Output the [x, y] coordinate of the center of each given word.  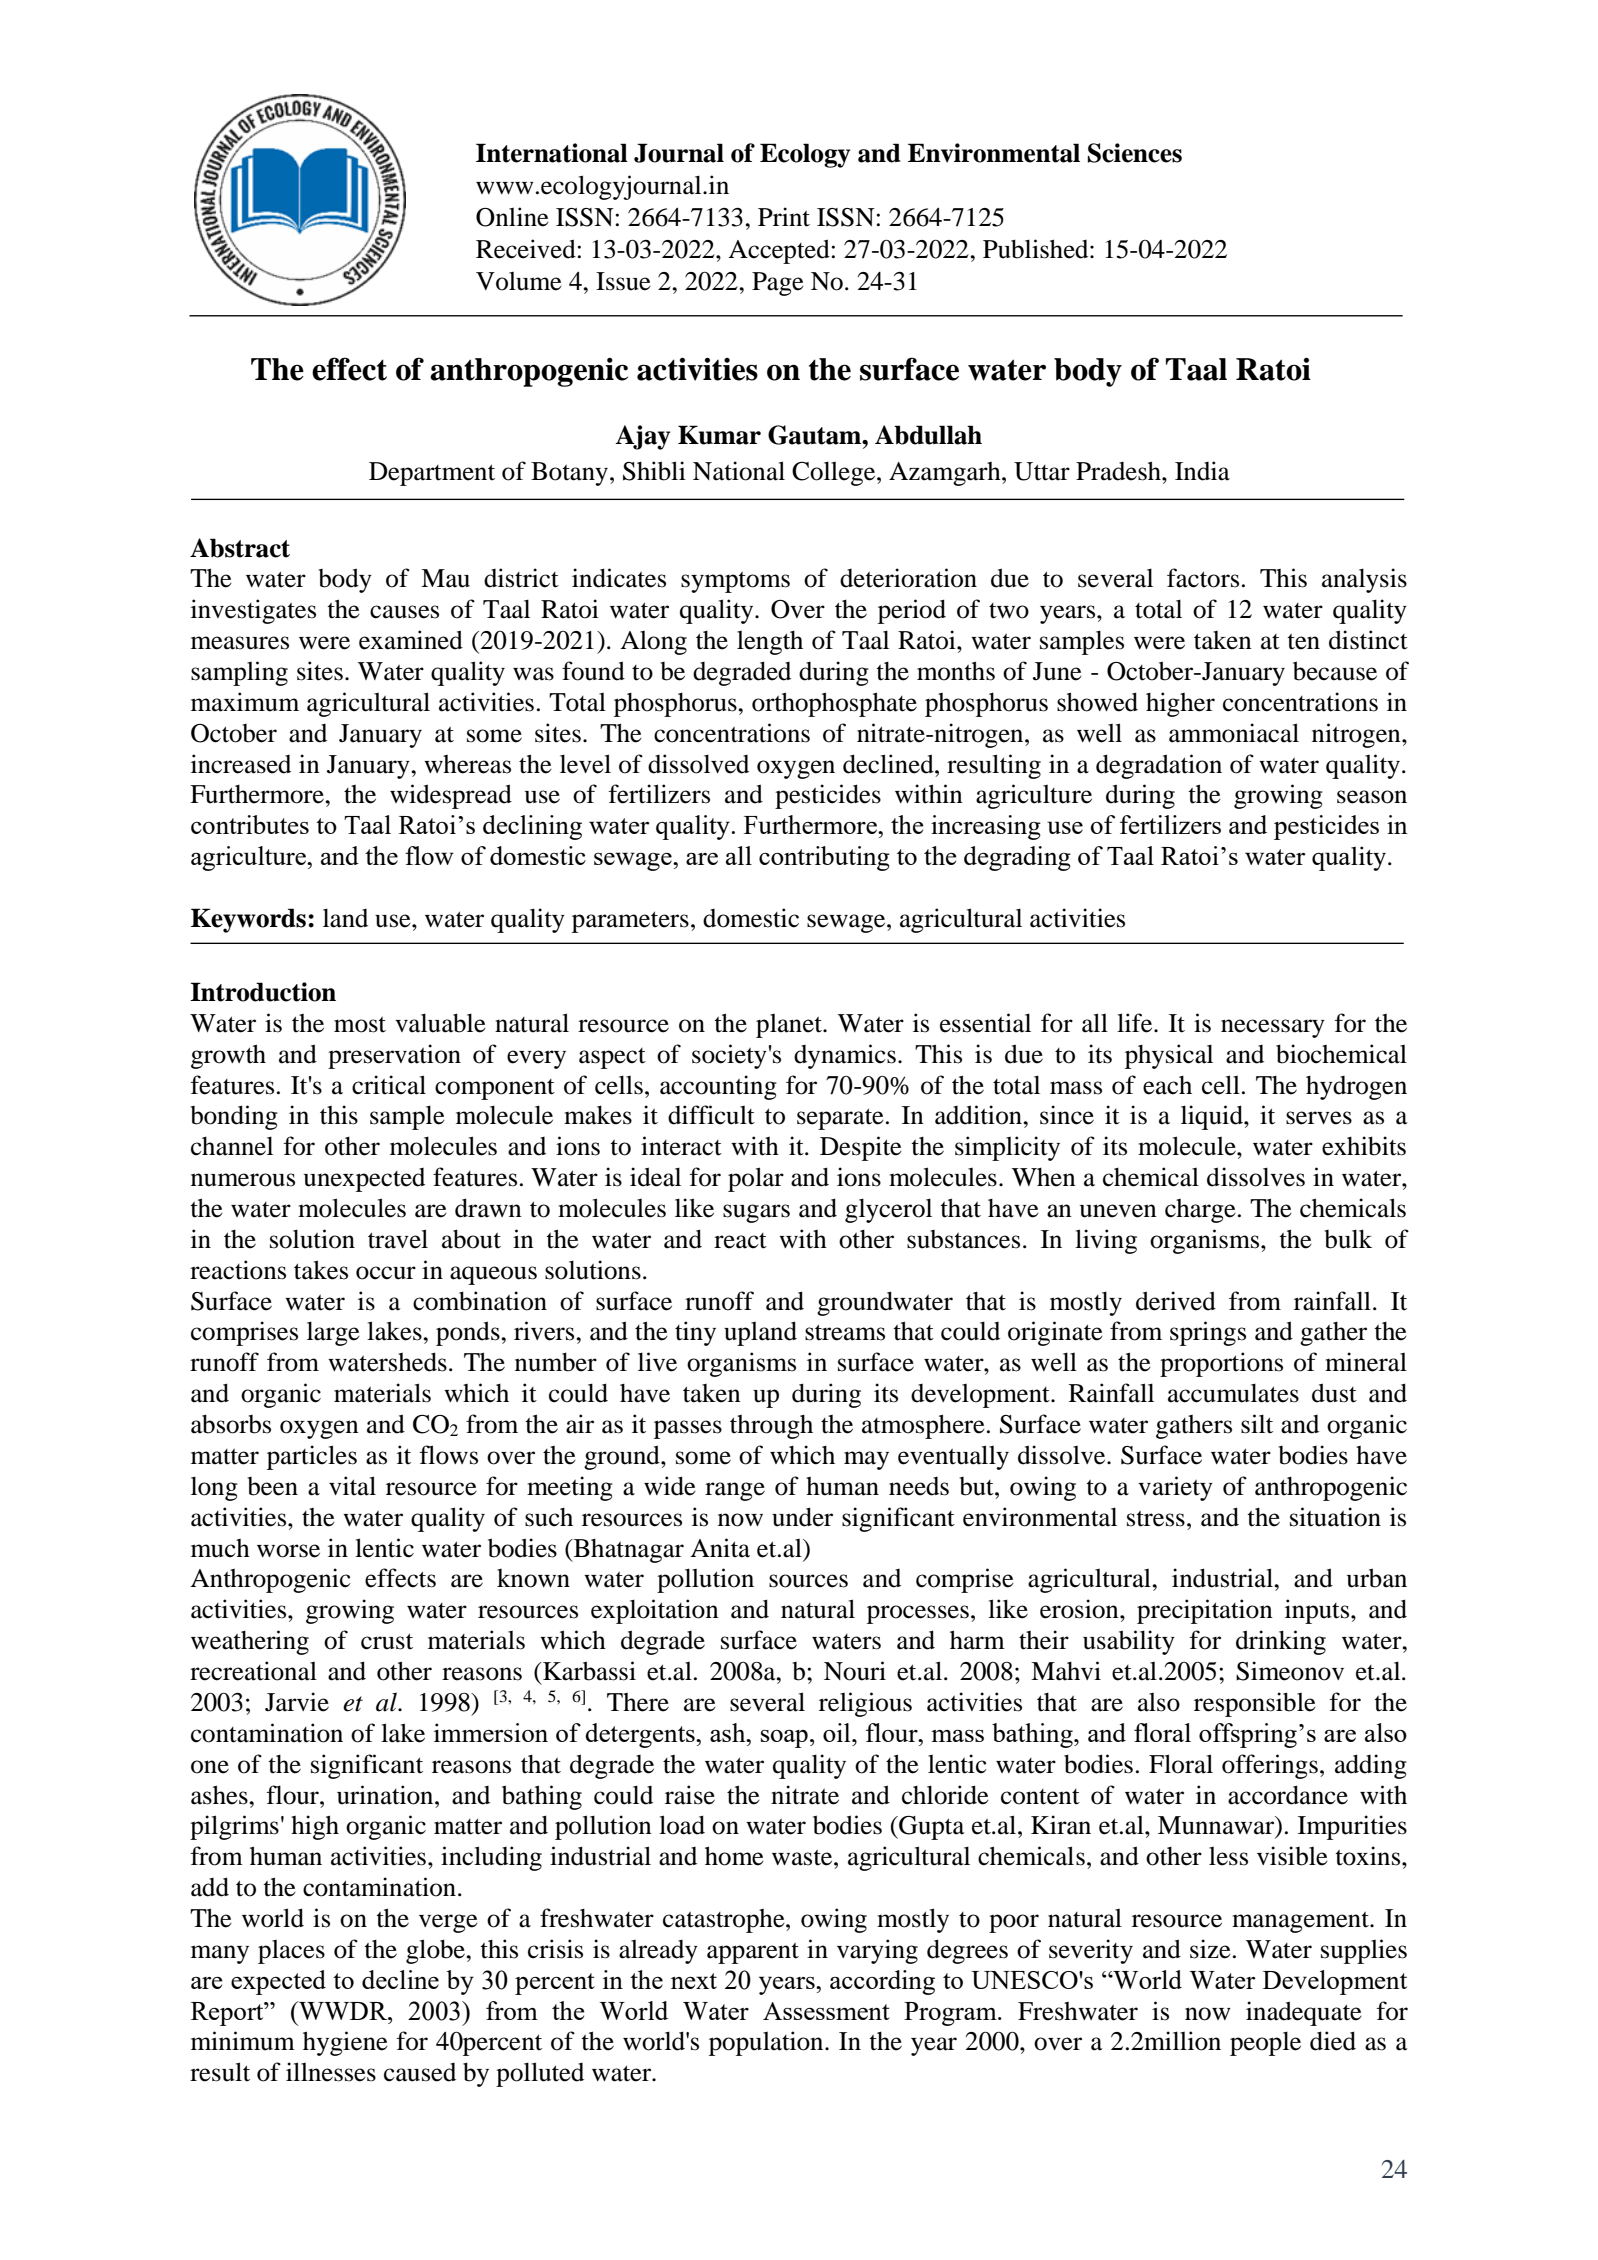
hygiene [345, 2043]
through [771, 1427]
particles [312, 1457]
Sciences [1135, 153]
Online [512, 217]
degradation [1159, 766]
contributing [824, 858]
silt [1257, 1424]
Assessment [826, 2011]
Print [784, 217]
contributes [250, 824]
